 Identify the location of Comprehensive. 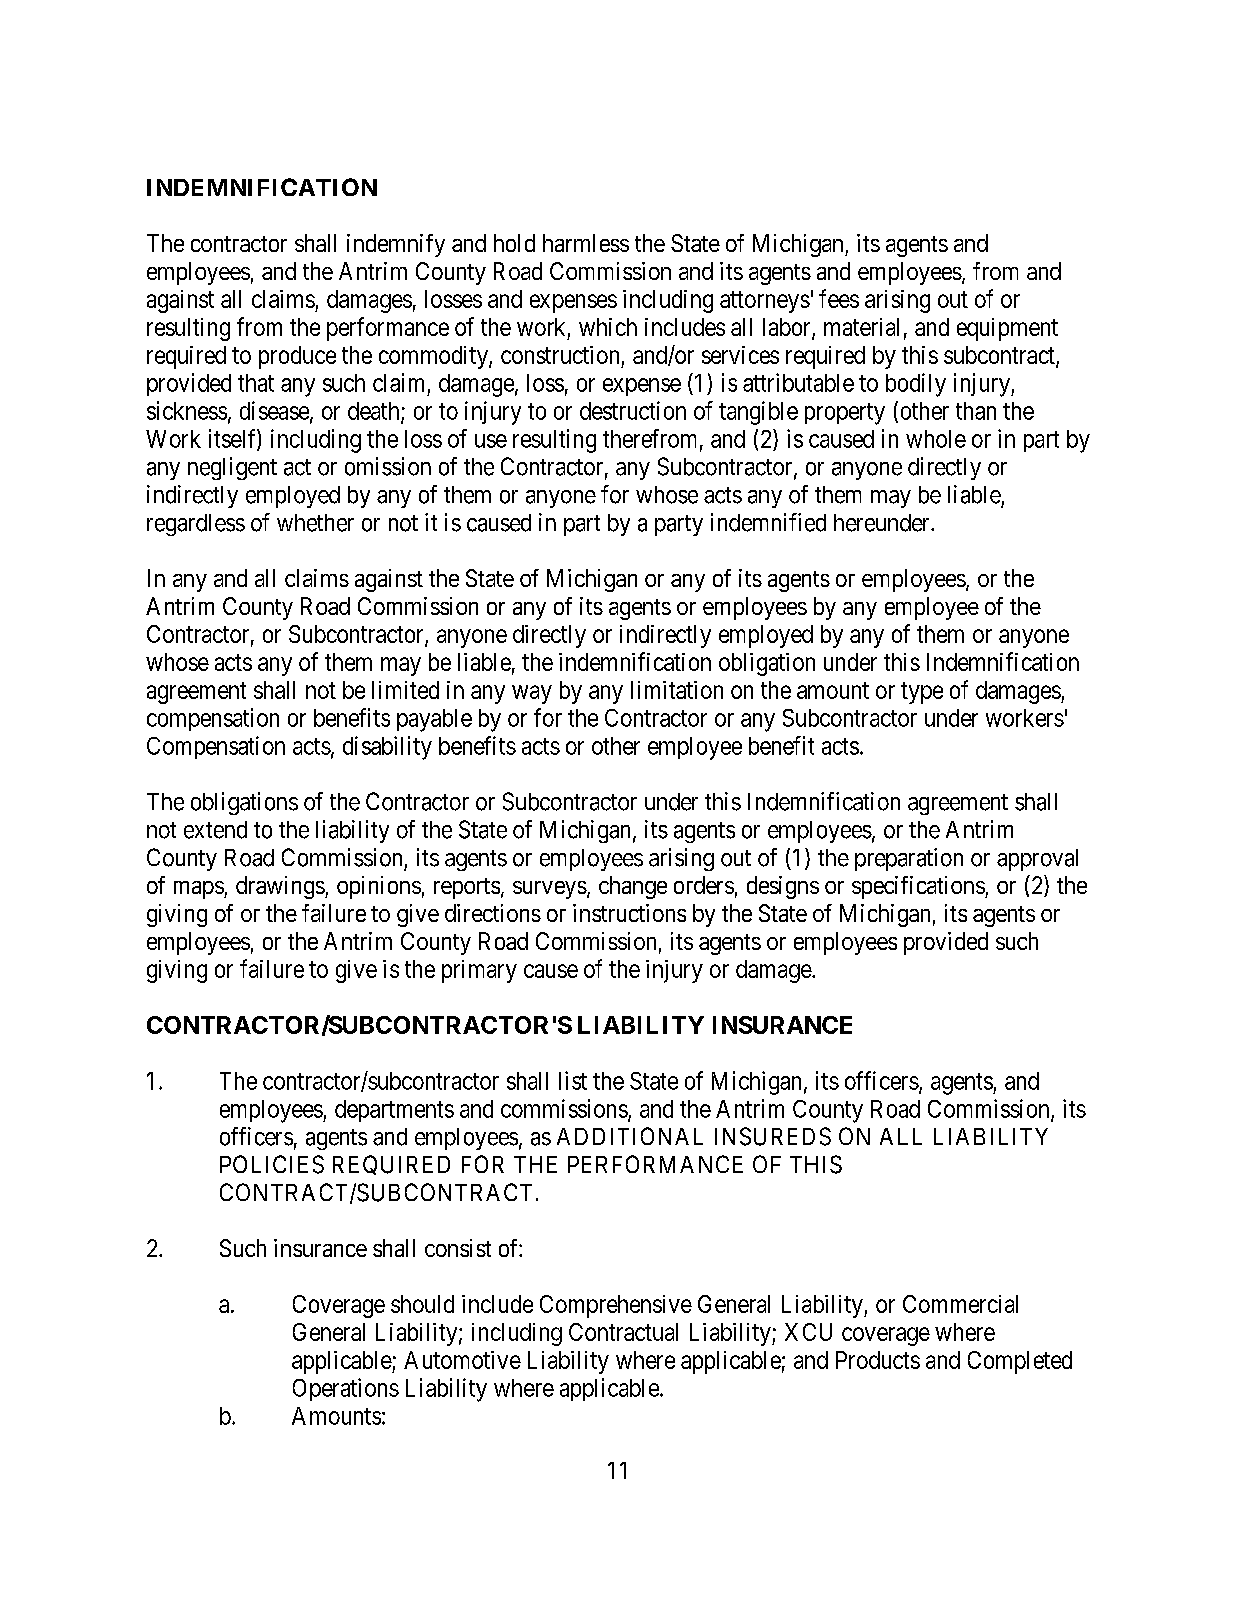
(616, 1306).
